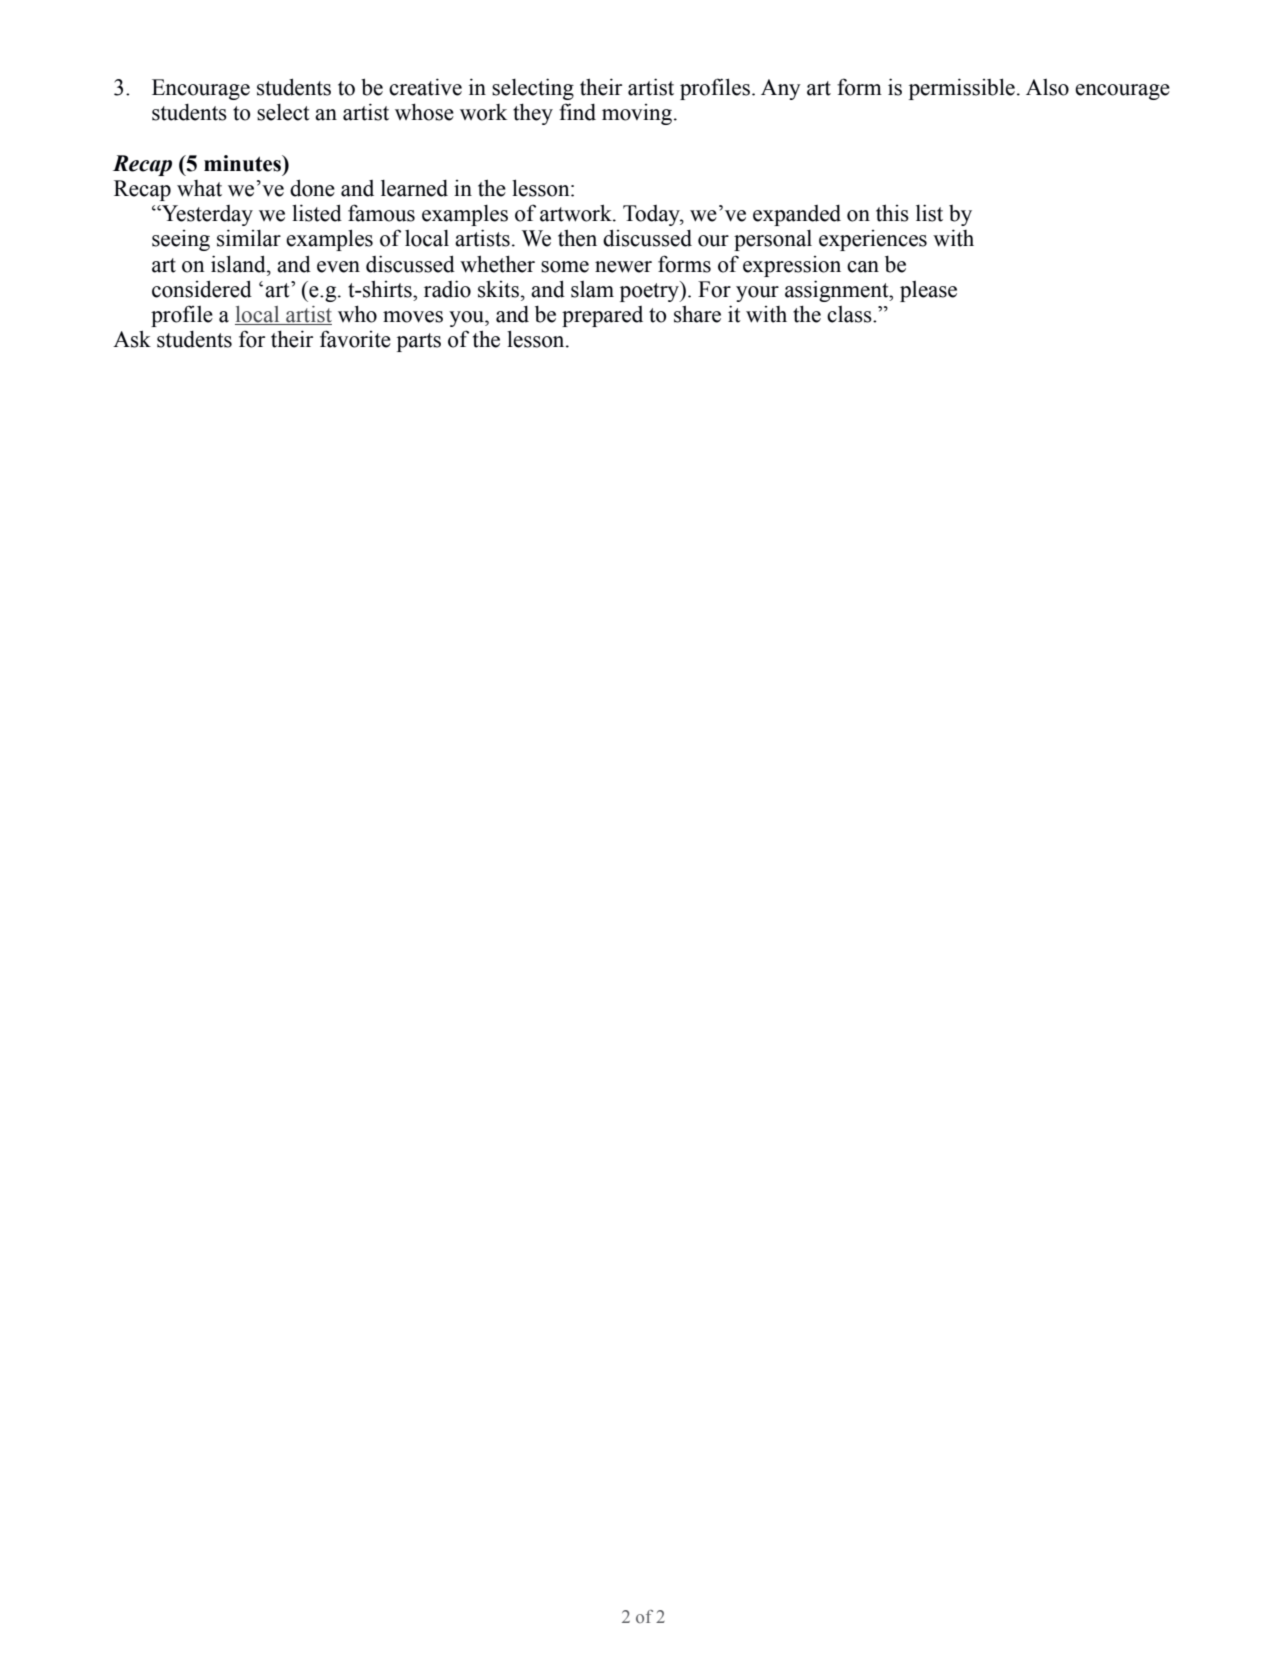 Image resolution: width=1287 pixels, height=1665 pixels. Describe the element at coordinates (425, 87) in the document. I see `creative` at that location.
